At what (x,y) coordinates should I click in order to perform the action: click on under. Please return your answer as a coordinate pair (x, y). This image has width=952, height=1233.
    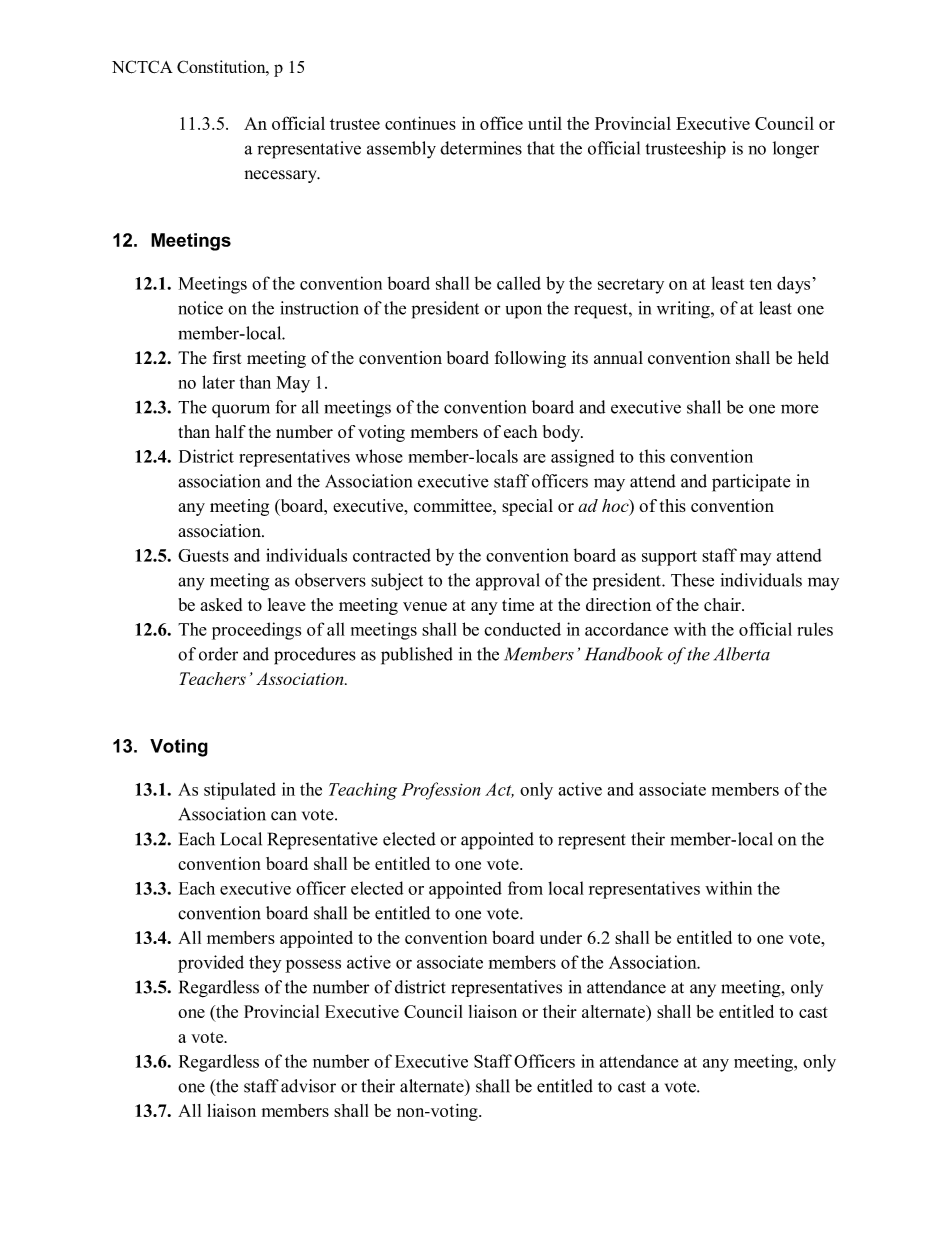
    Looking at the image, I should click on (561, 937).
